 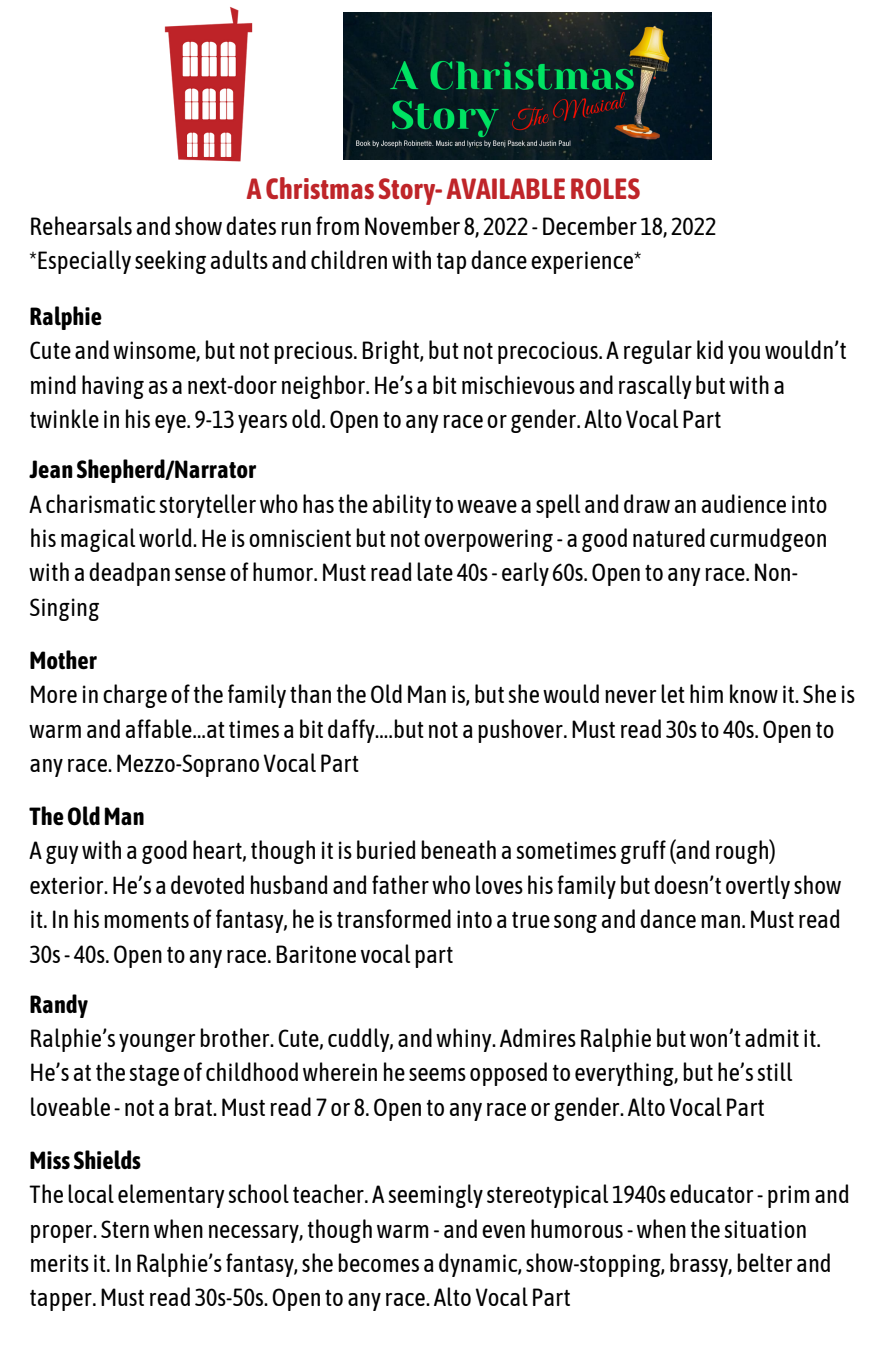 What do you see at coordinates (135, 696) in the image?
I see `charge` at bounding box center [135, 696].
